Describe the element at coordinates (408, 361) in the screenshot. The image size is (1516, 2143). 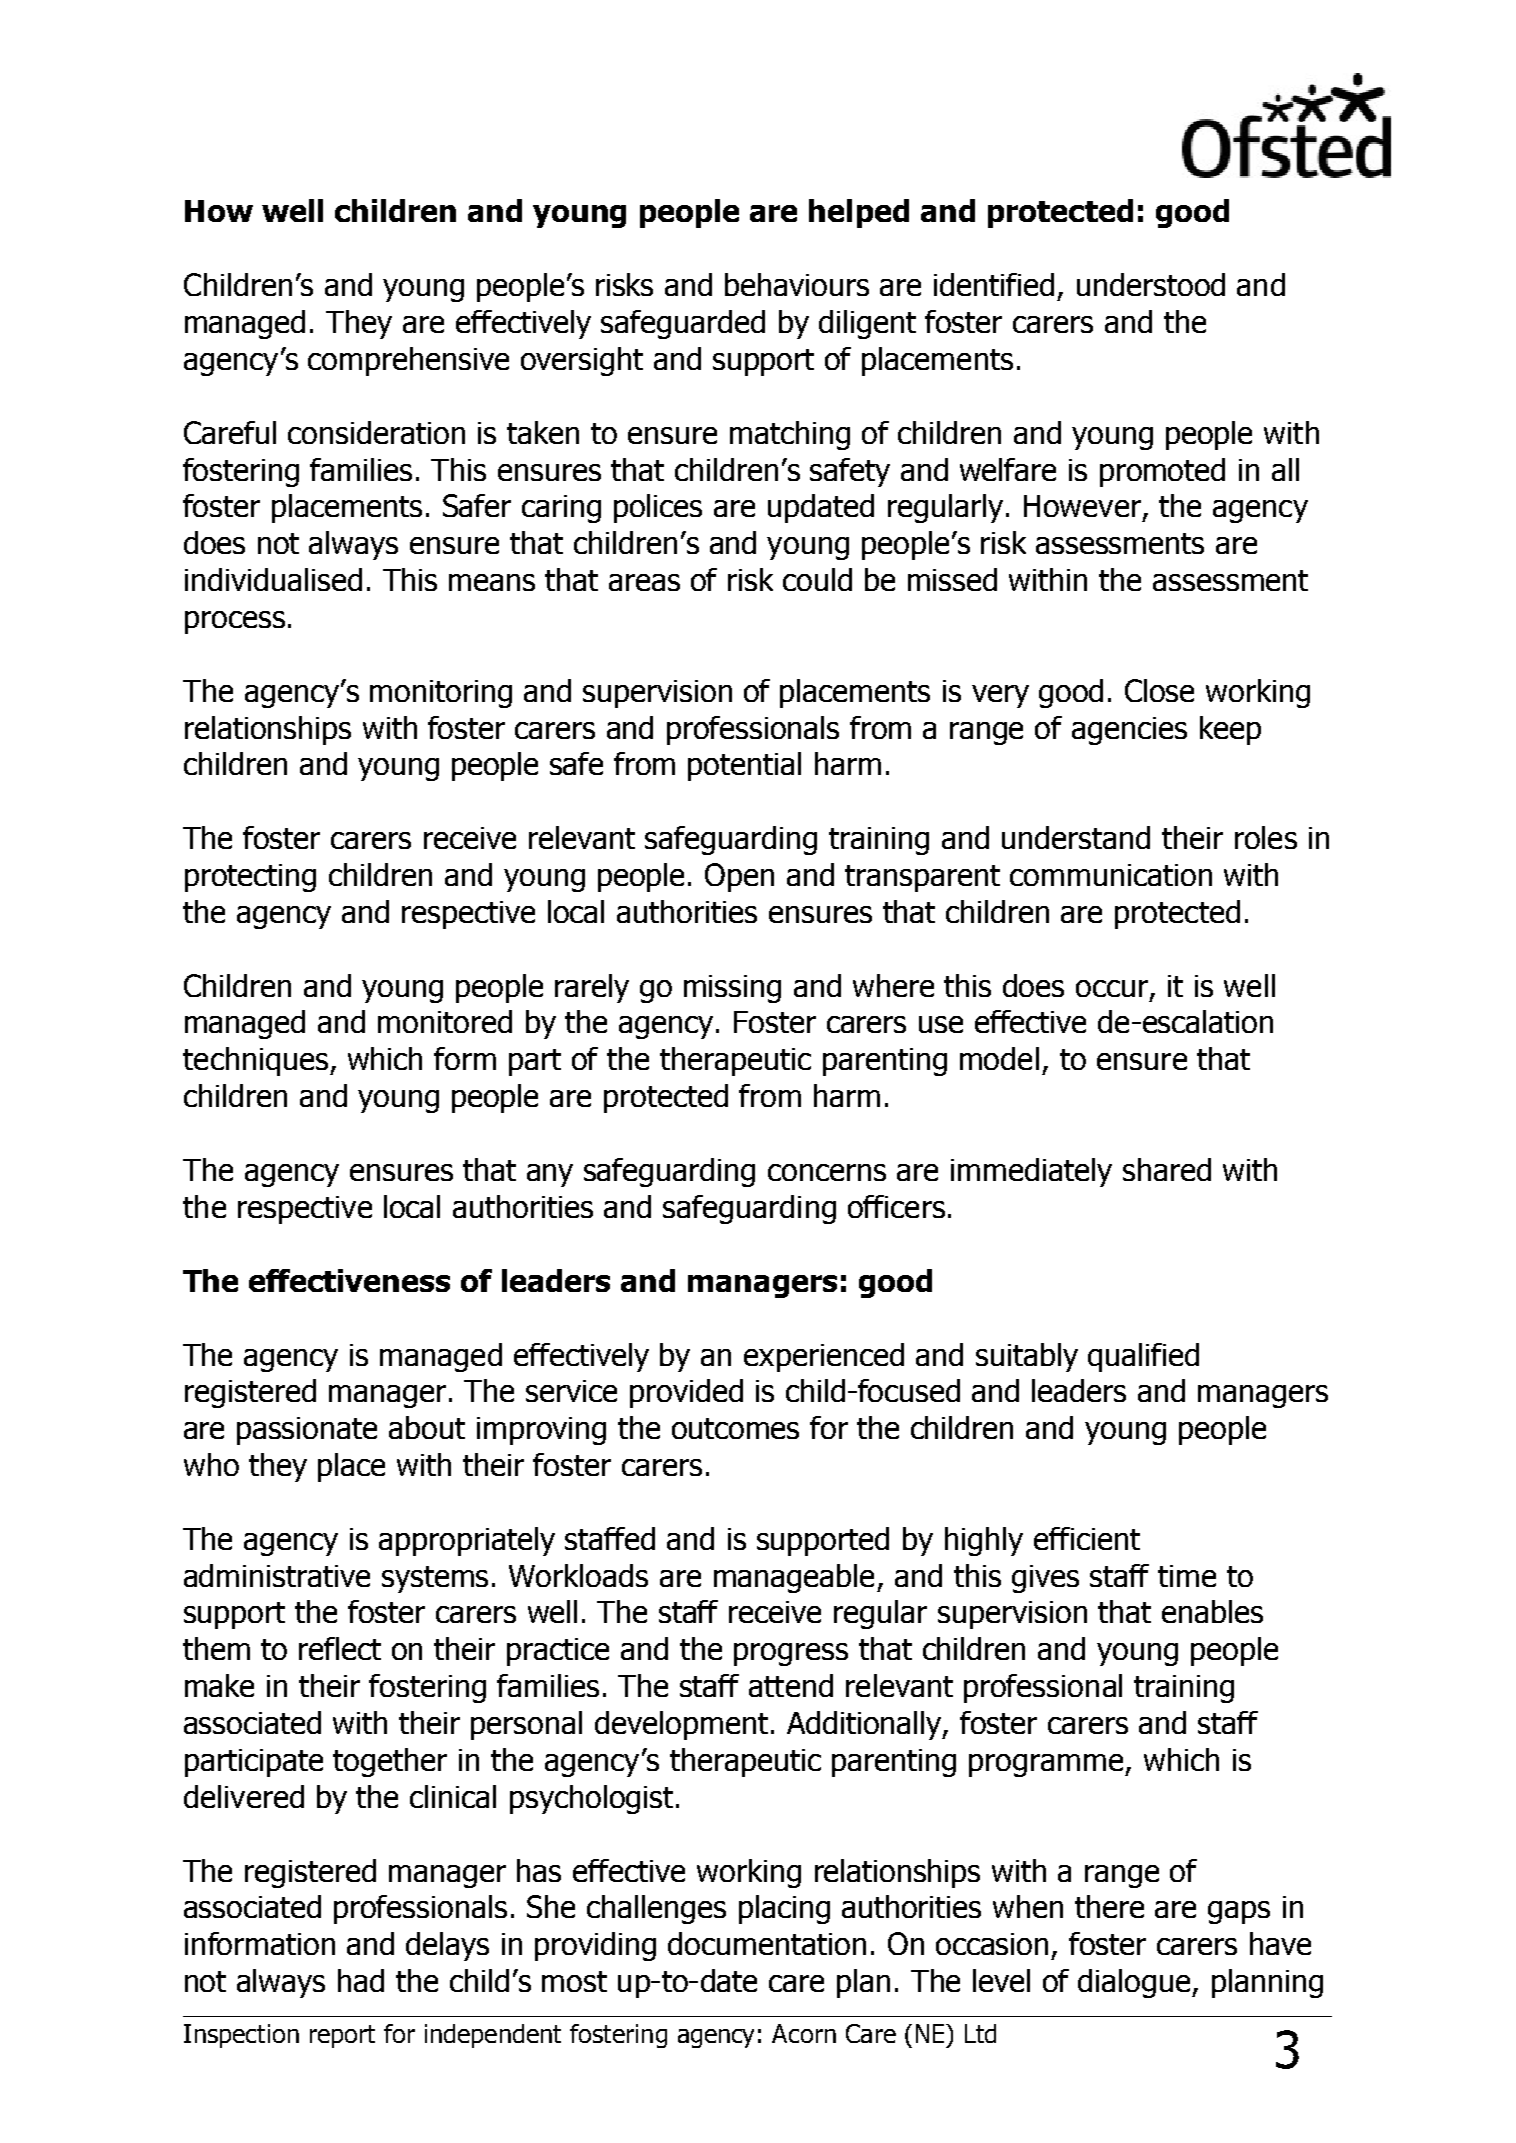
I see `comprehensive` at that location.
